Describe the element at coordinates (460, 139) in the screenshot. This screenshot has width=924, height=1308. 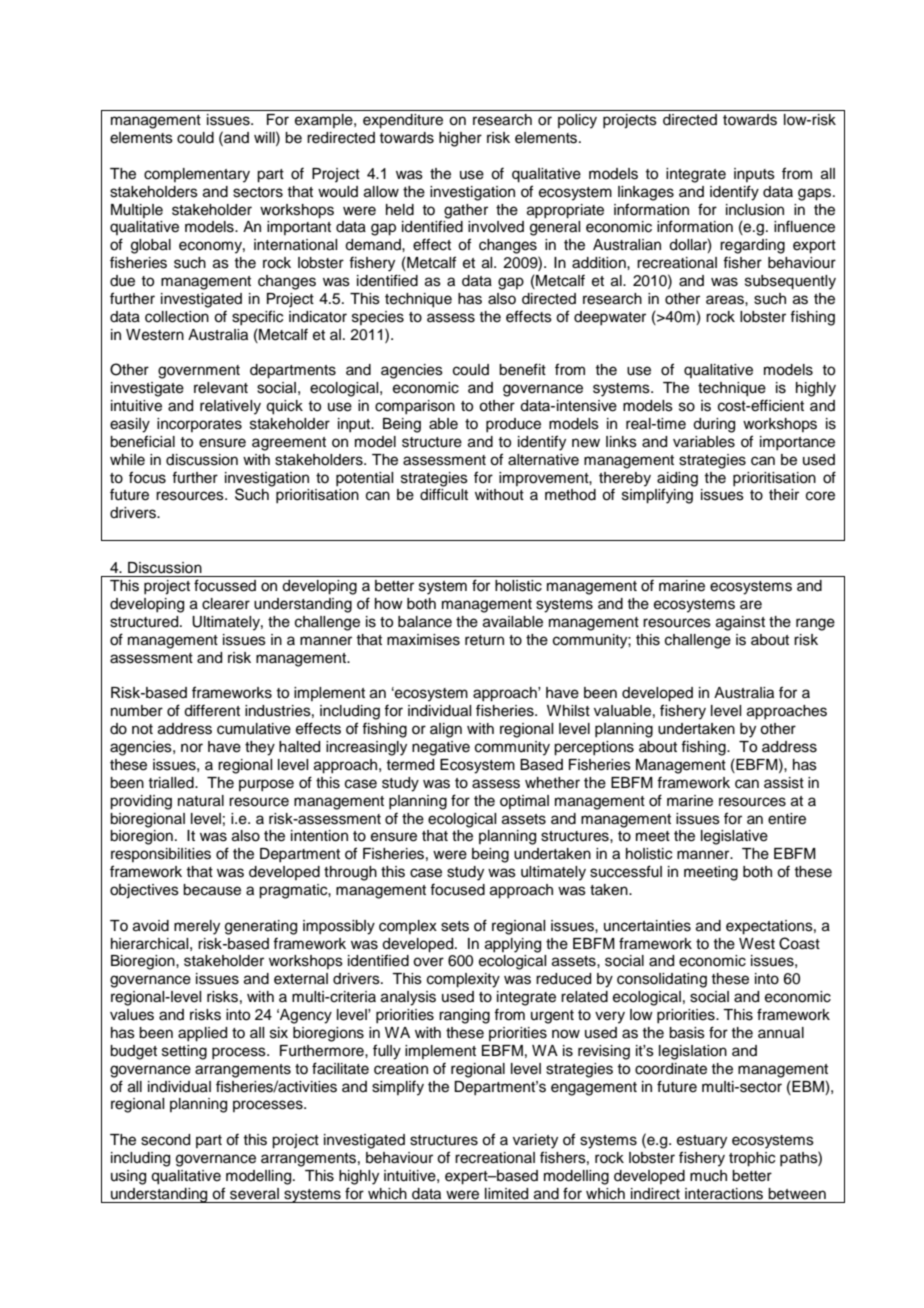
I see `higher` at that location.
